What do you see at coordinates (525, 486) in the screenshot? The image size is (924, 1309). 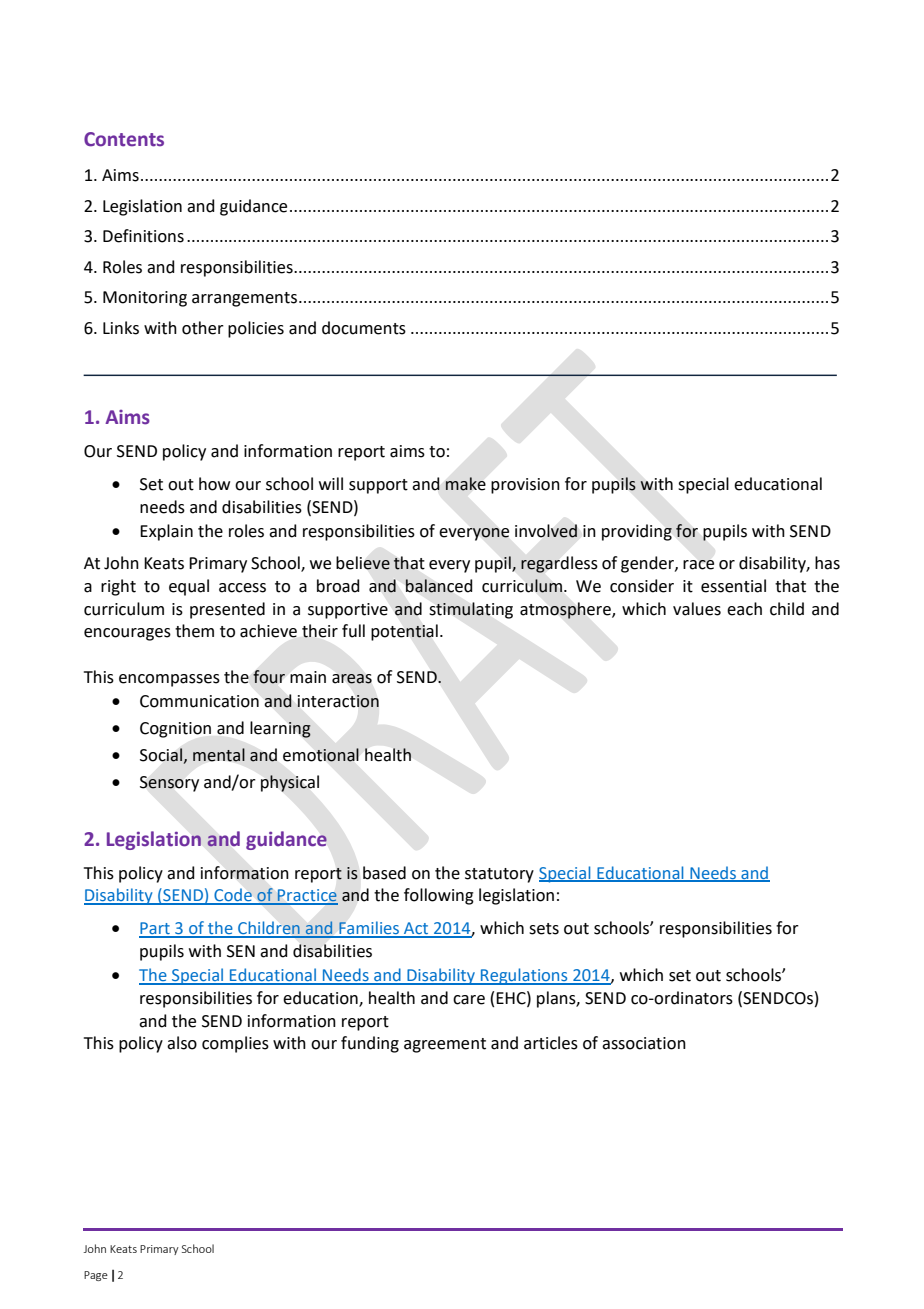 I see `provision` at bounding box center [525, 486].
